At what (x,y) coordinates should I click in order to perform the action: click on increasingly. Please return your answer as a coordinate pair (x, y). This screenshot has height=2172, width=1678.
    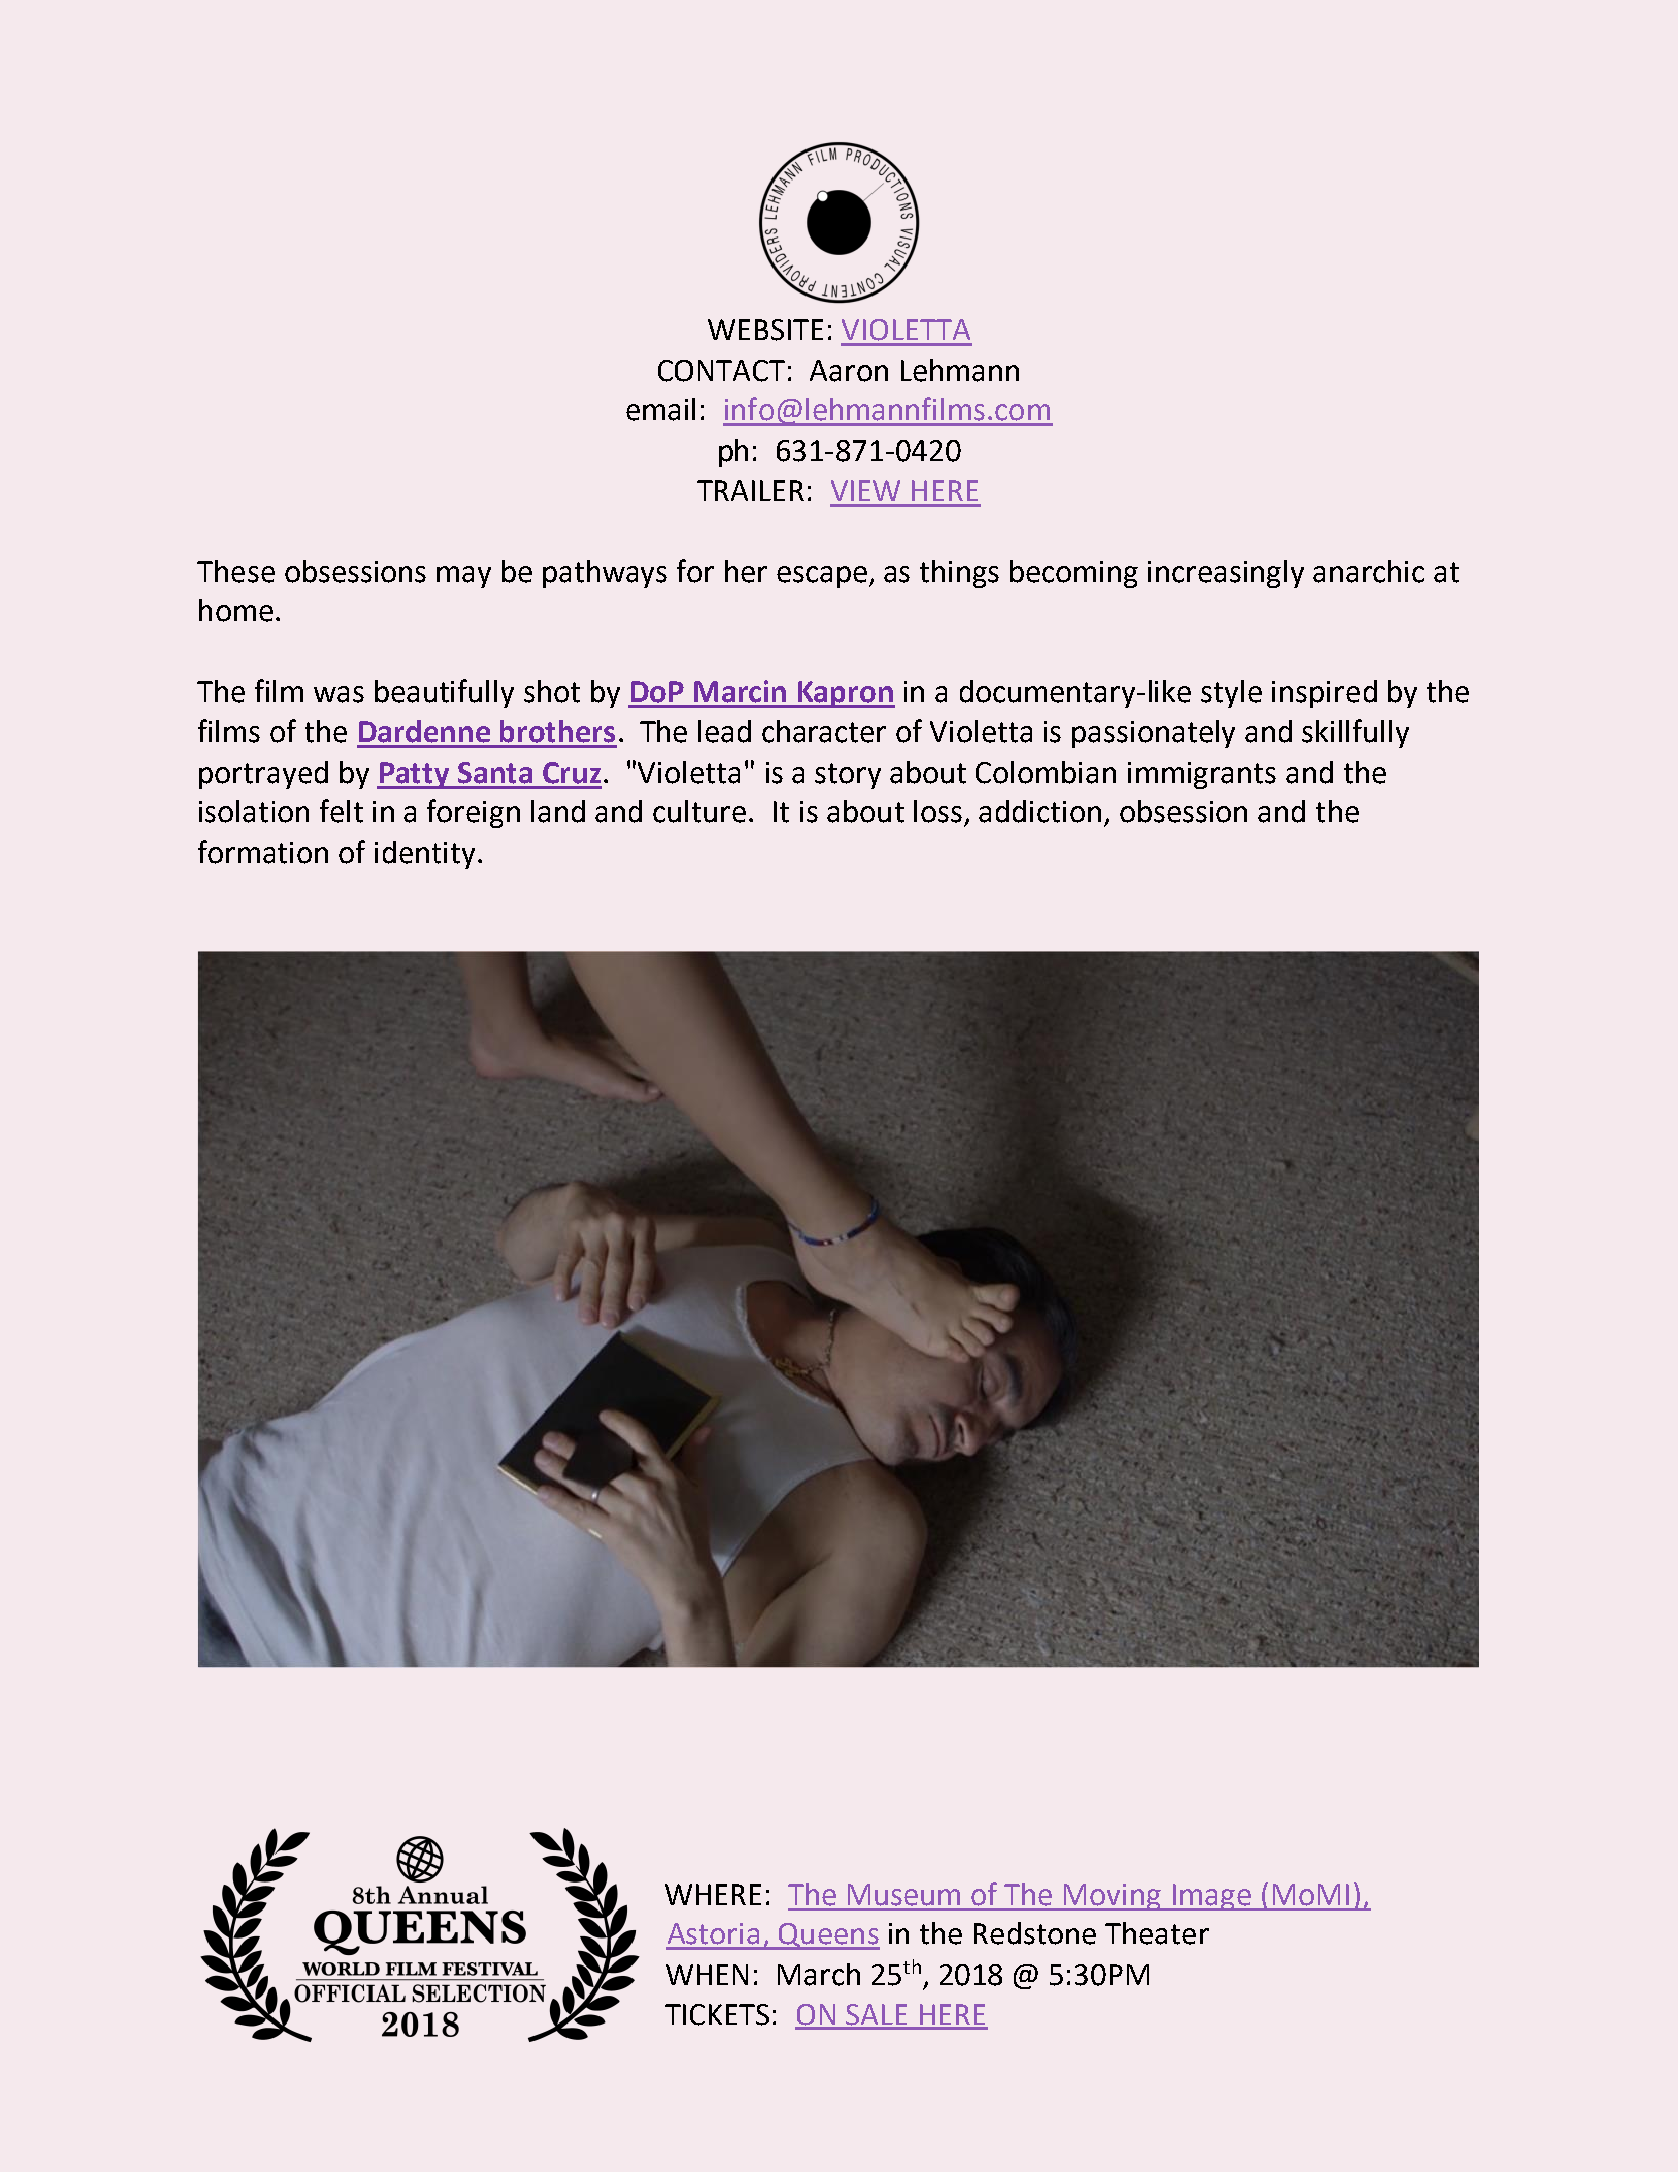
    Looking at the image, I should click on (1226, 574).
